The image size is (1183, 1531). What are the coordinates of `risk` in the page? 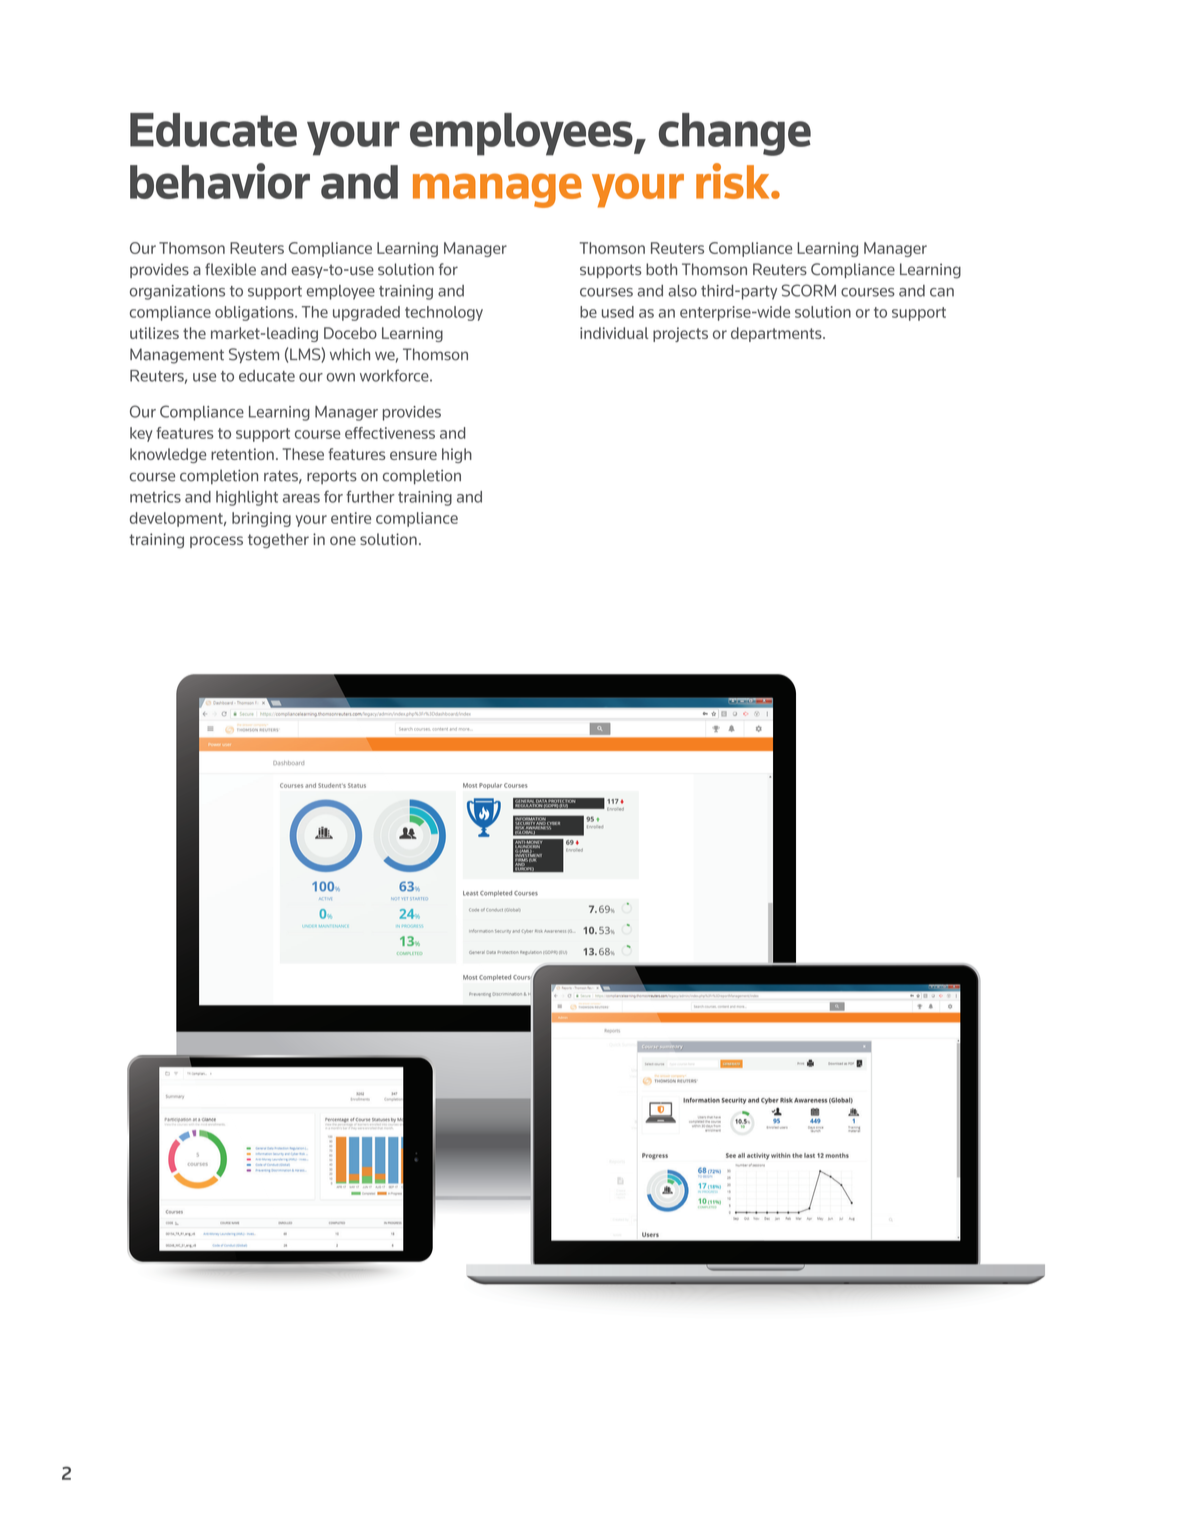 It's located at (734, 181).
